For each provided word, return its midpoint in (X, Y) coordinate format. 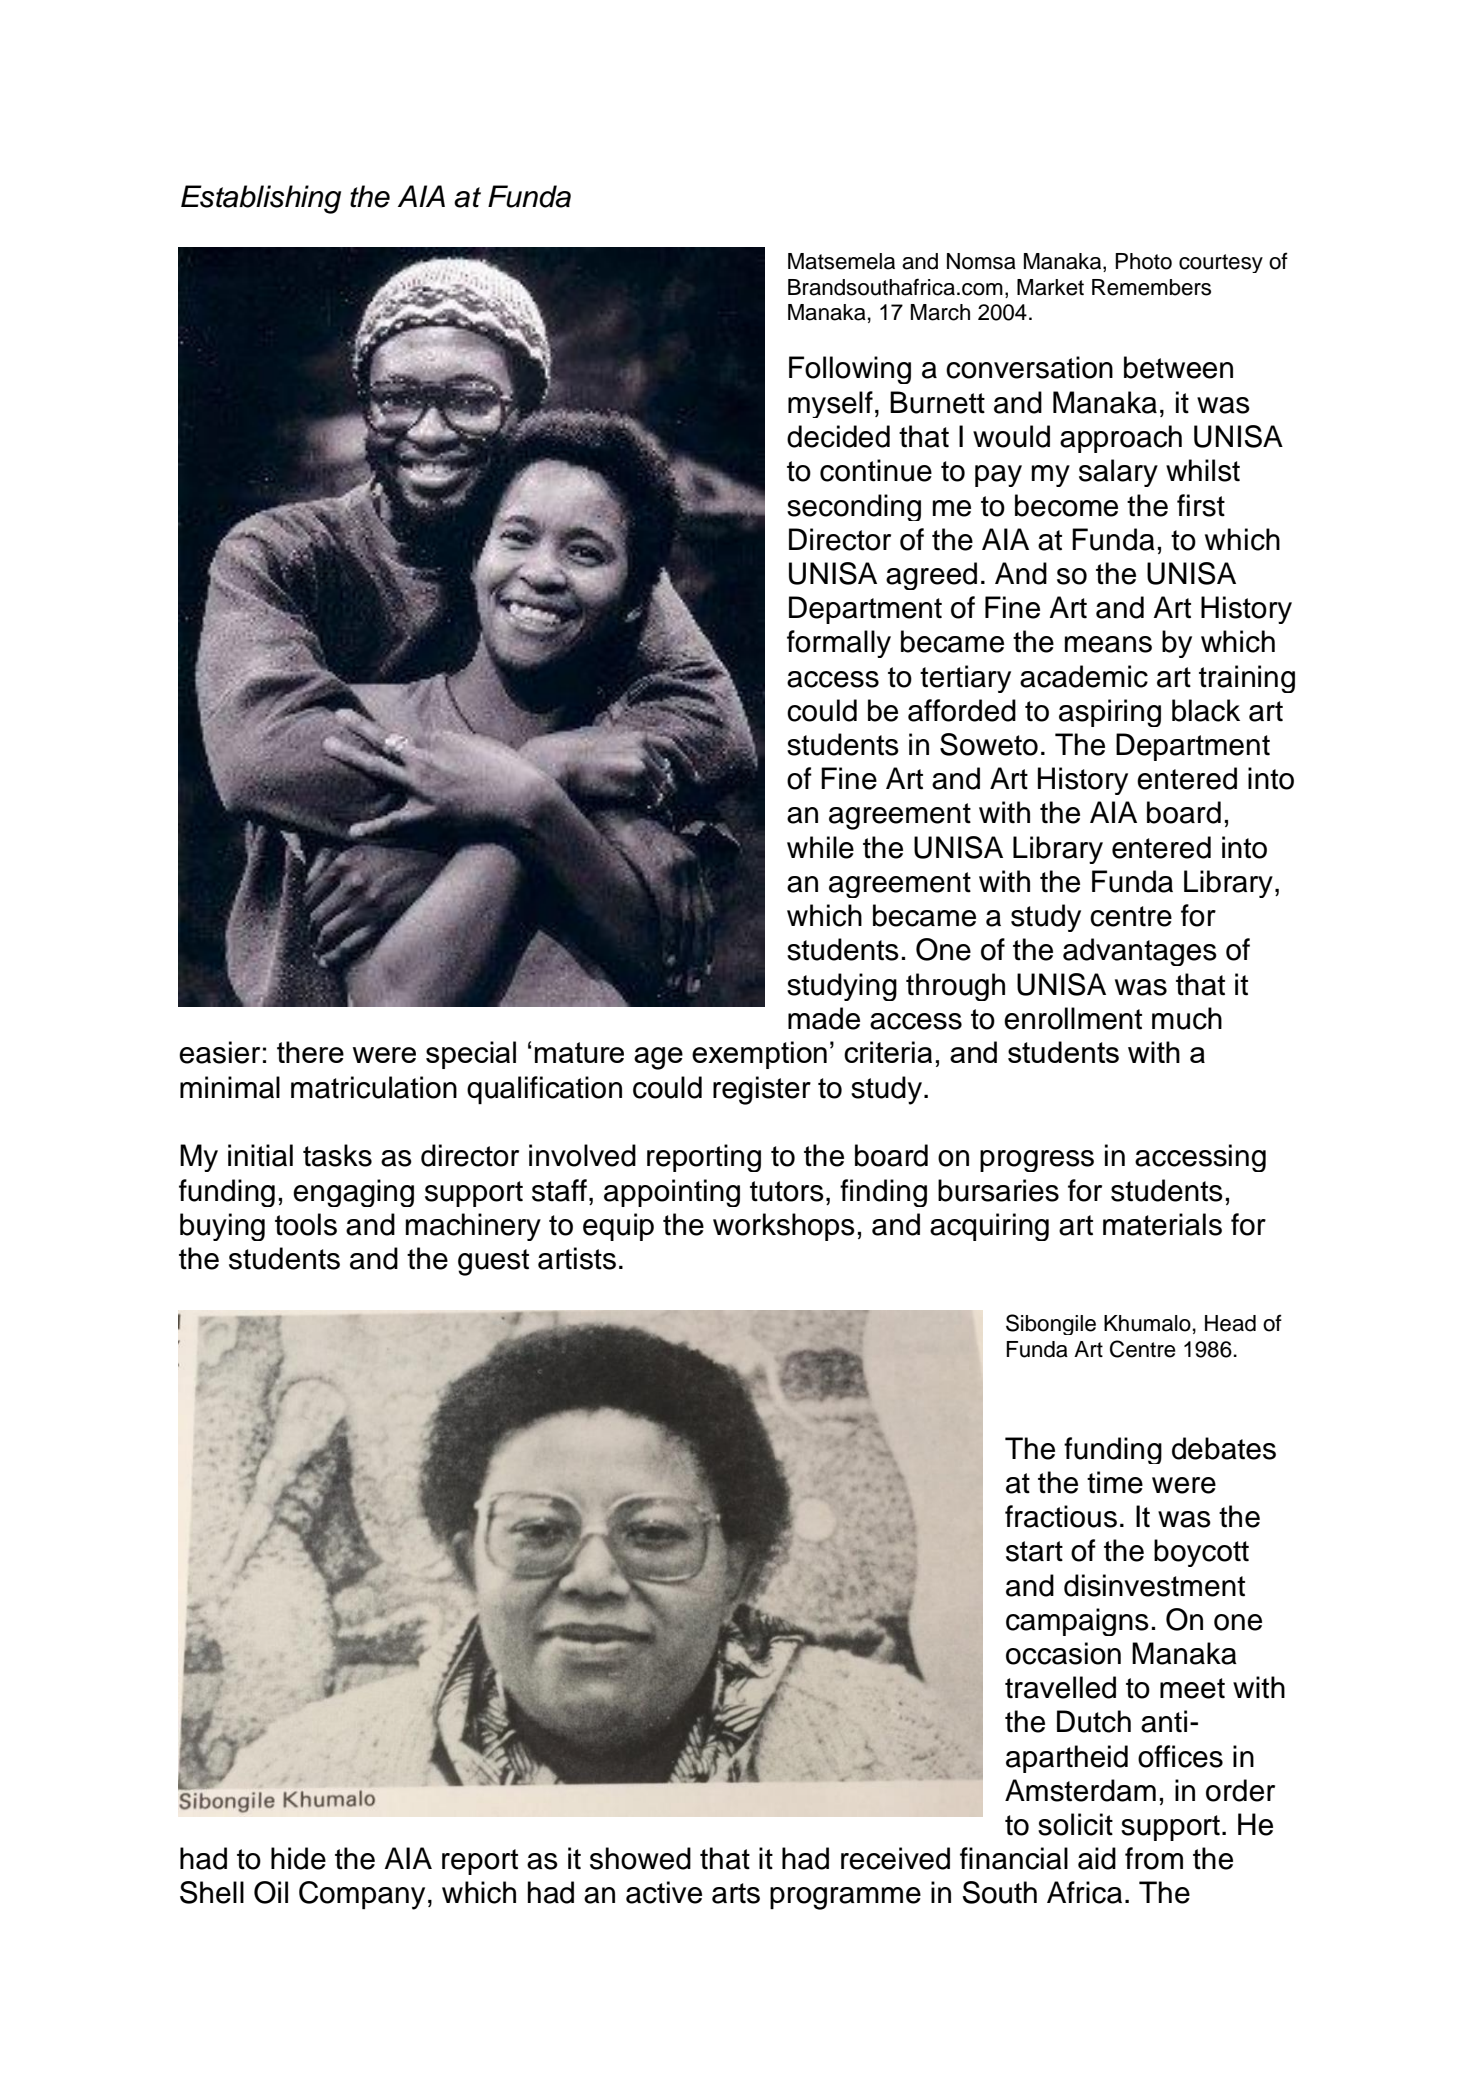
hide (298, 1858)
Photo (1143, 261)
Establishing (261, 199)
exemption (759, 1055)
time (1115, 1482)
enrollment (1073, 1018)
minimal (230, 1087)
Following (850, 370)
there (310, 1052)
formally (839, 644)
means (1108, 644)
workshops (784, 1227)
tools (306, 1224)
